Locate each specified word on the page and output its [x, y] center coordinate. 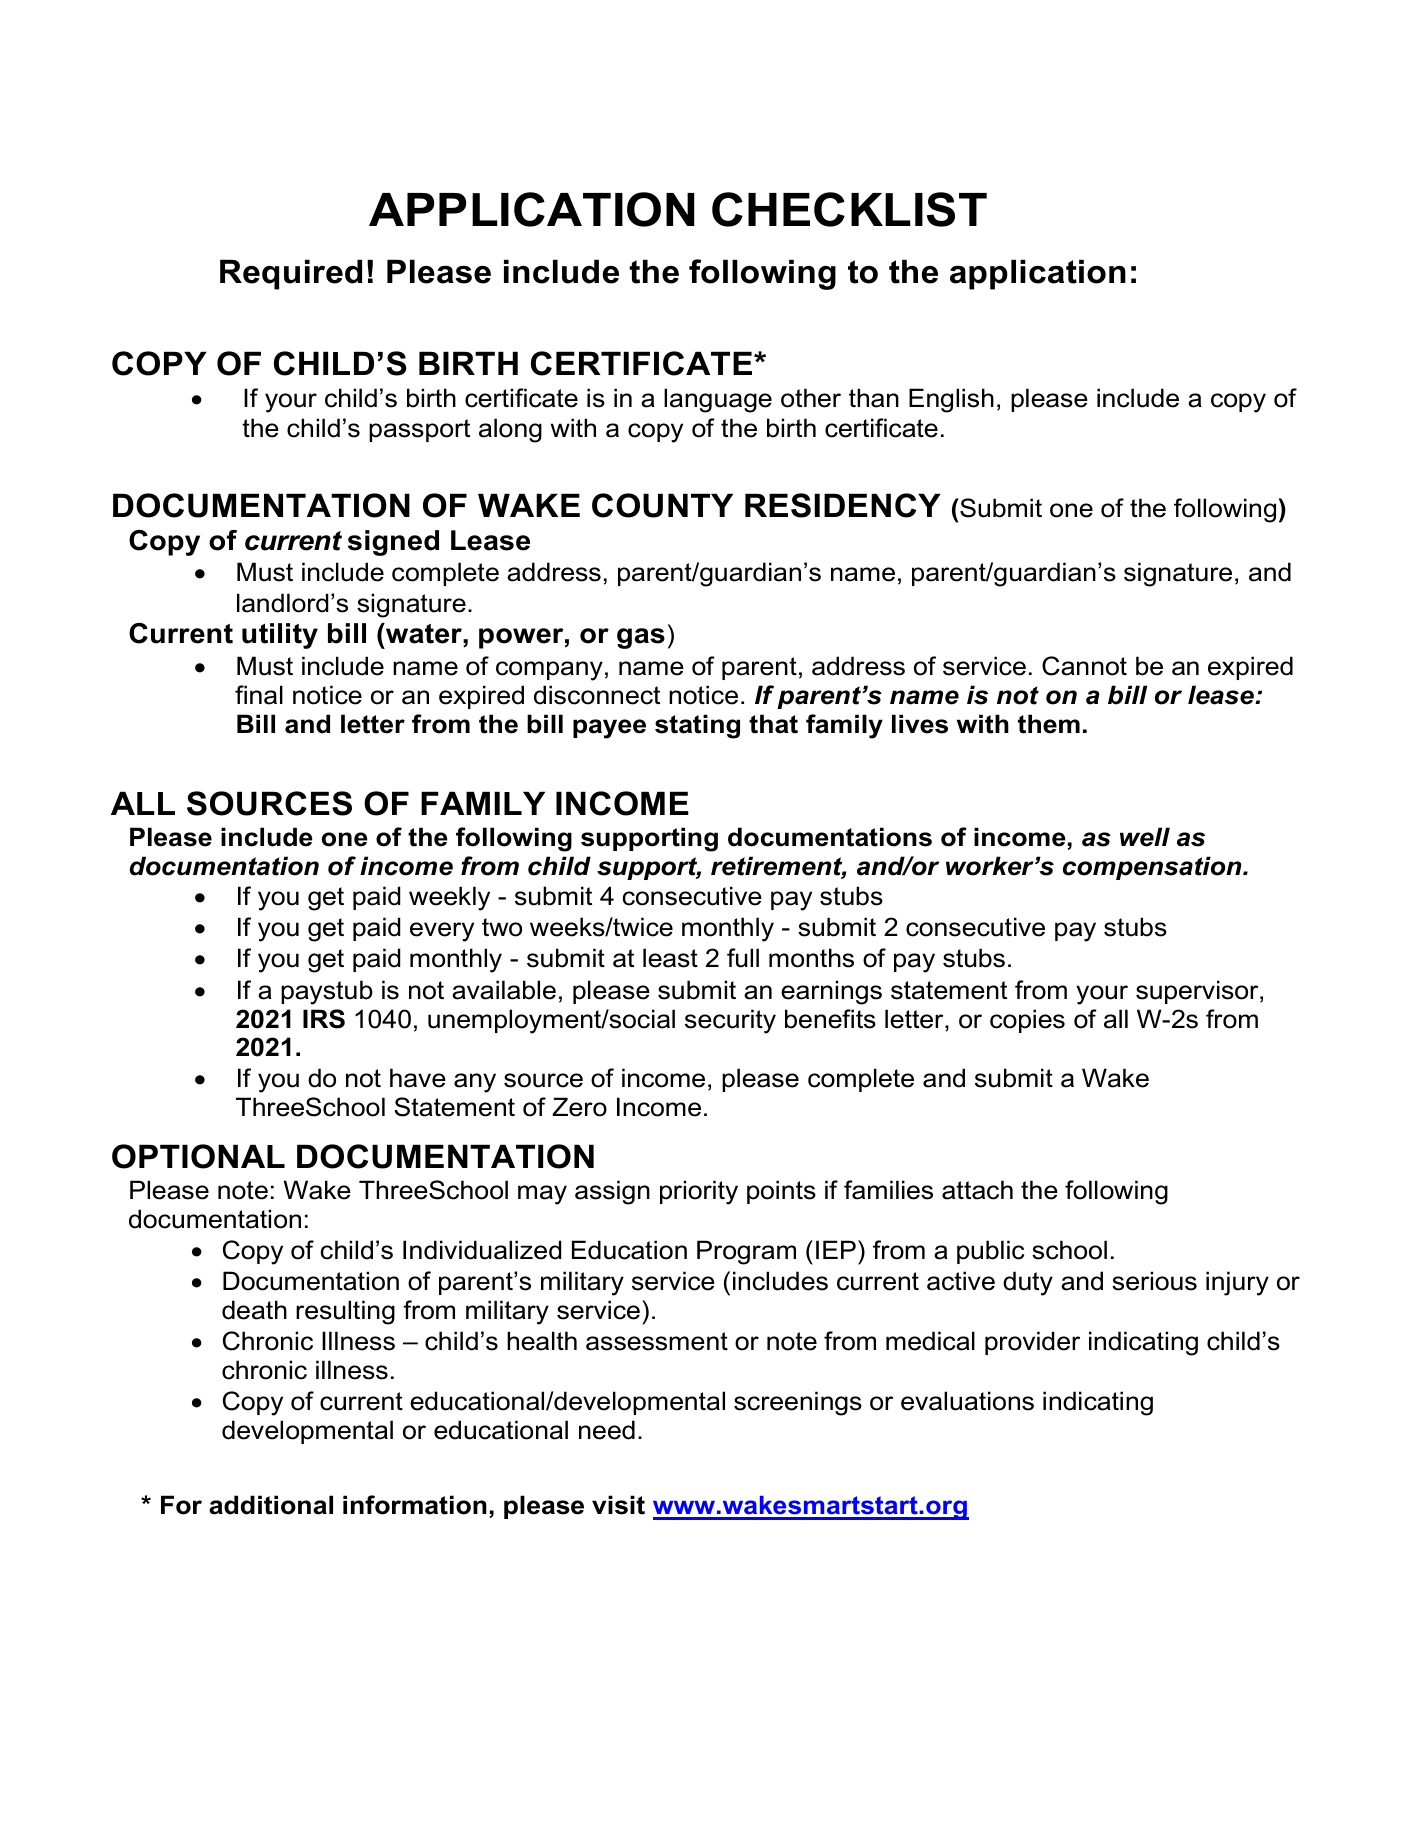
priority [699, 1192]
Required [291, 274]
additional [271, 1505]
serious [1154, 1281]
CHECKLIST [849, 209]
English [951, 400]
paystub [327, 992]
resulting [345, 1312]
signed [393, 543]
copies [1027, 1021]
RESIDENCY [843, 505]
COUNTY [662, 505]
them [1049, 724]
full [743, 958]
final [259, 695]
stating [697, 726]
